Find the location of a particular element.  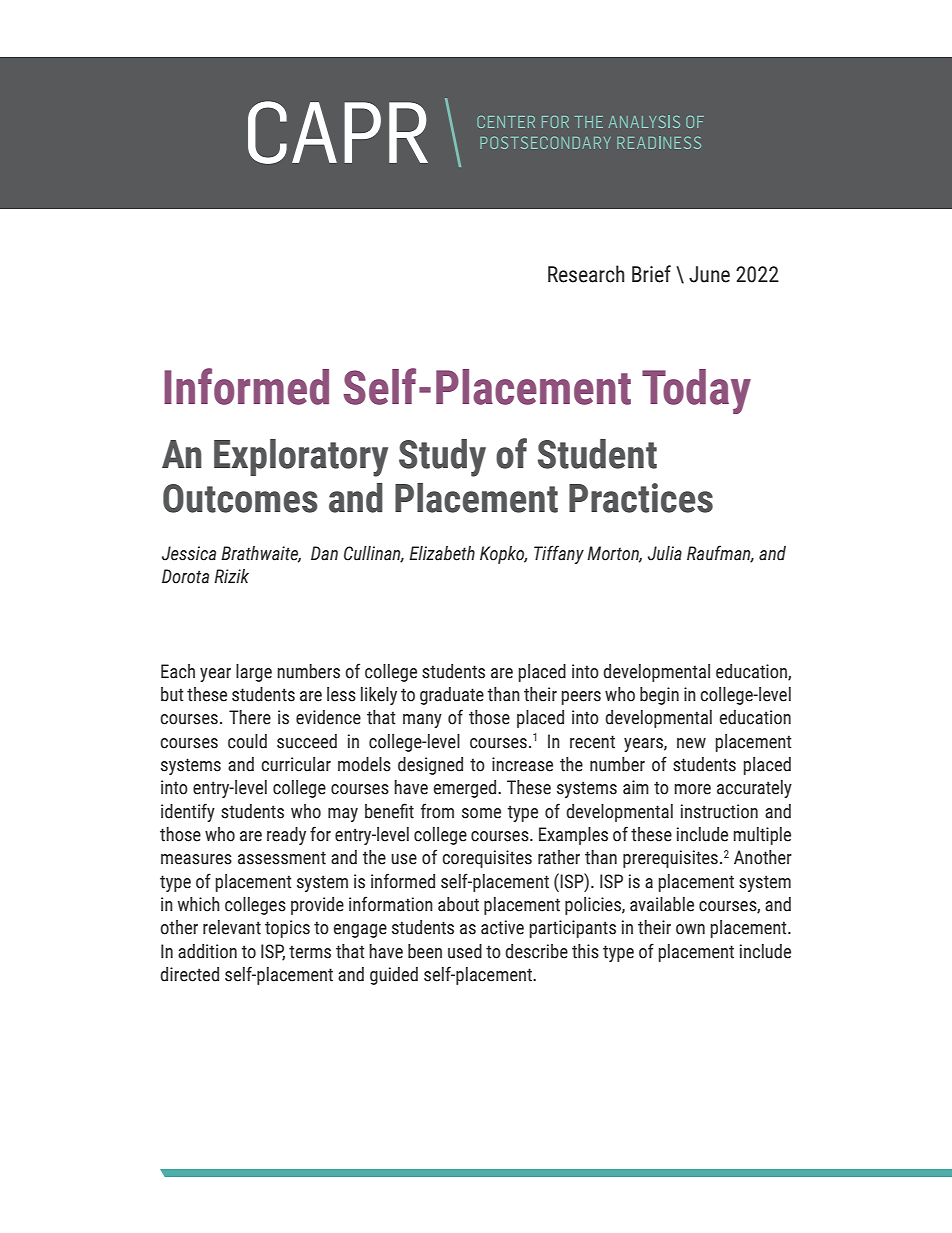

more is located at coordinates (692, 789).
